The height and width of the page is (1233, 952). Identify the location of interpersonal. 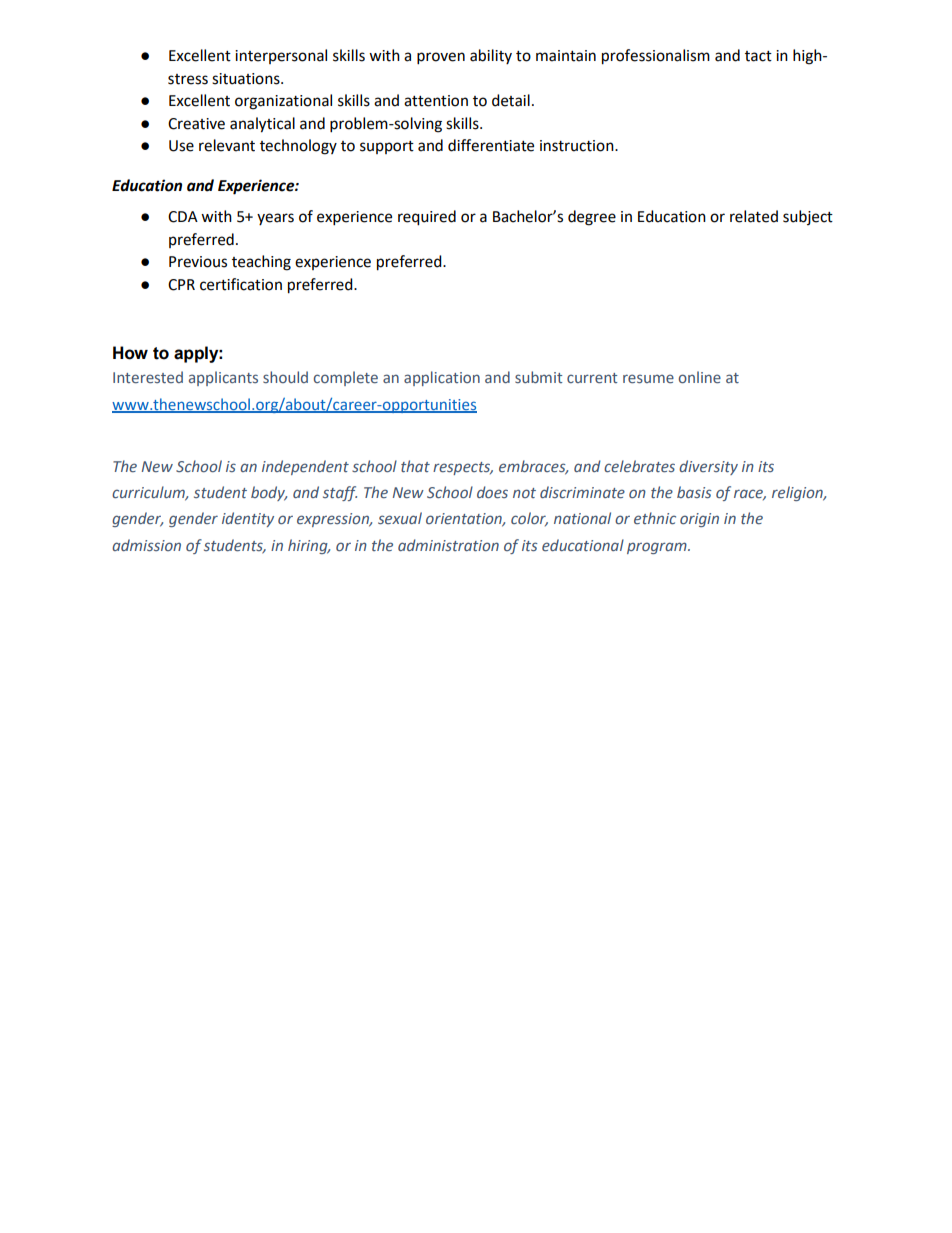
(281, 56).
